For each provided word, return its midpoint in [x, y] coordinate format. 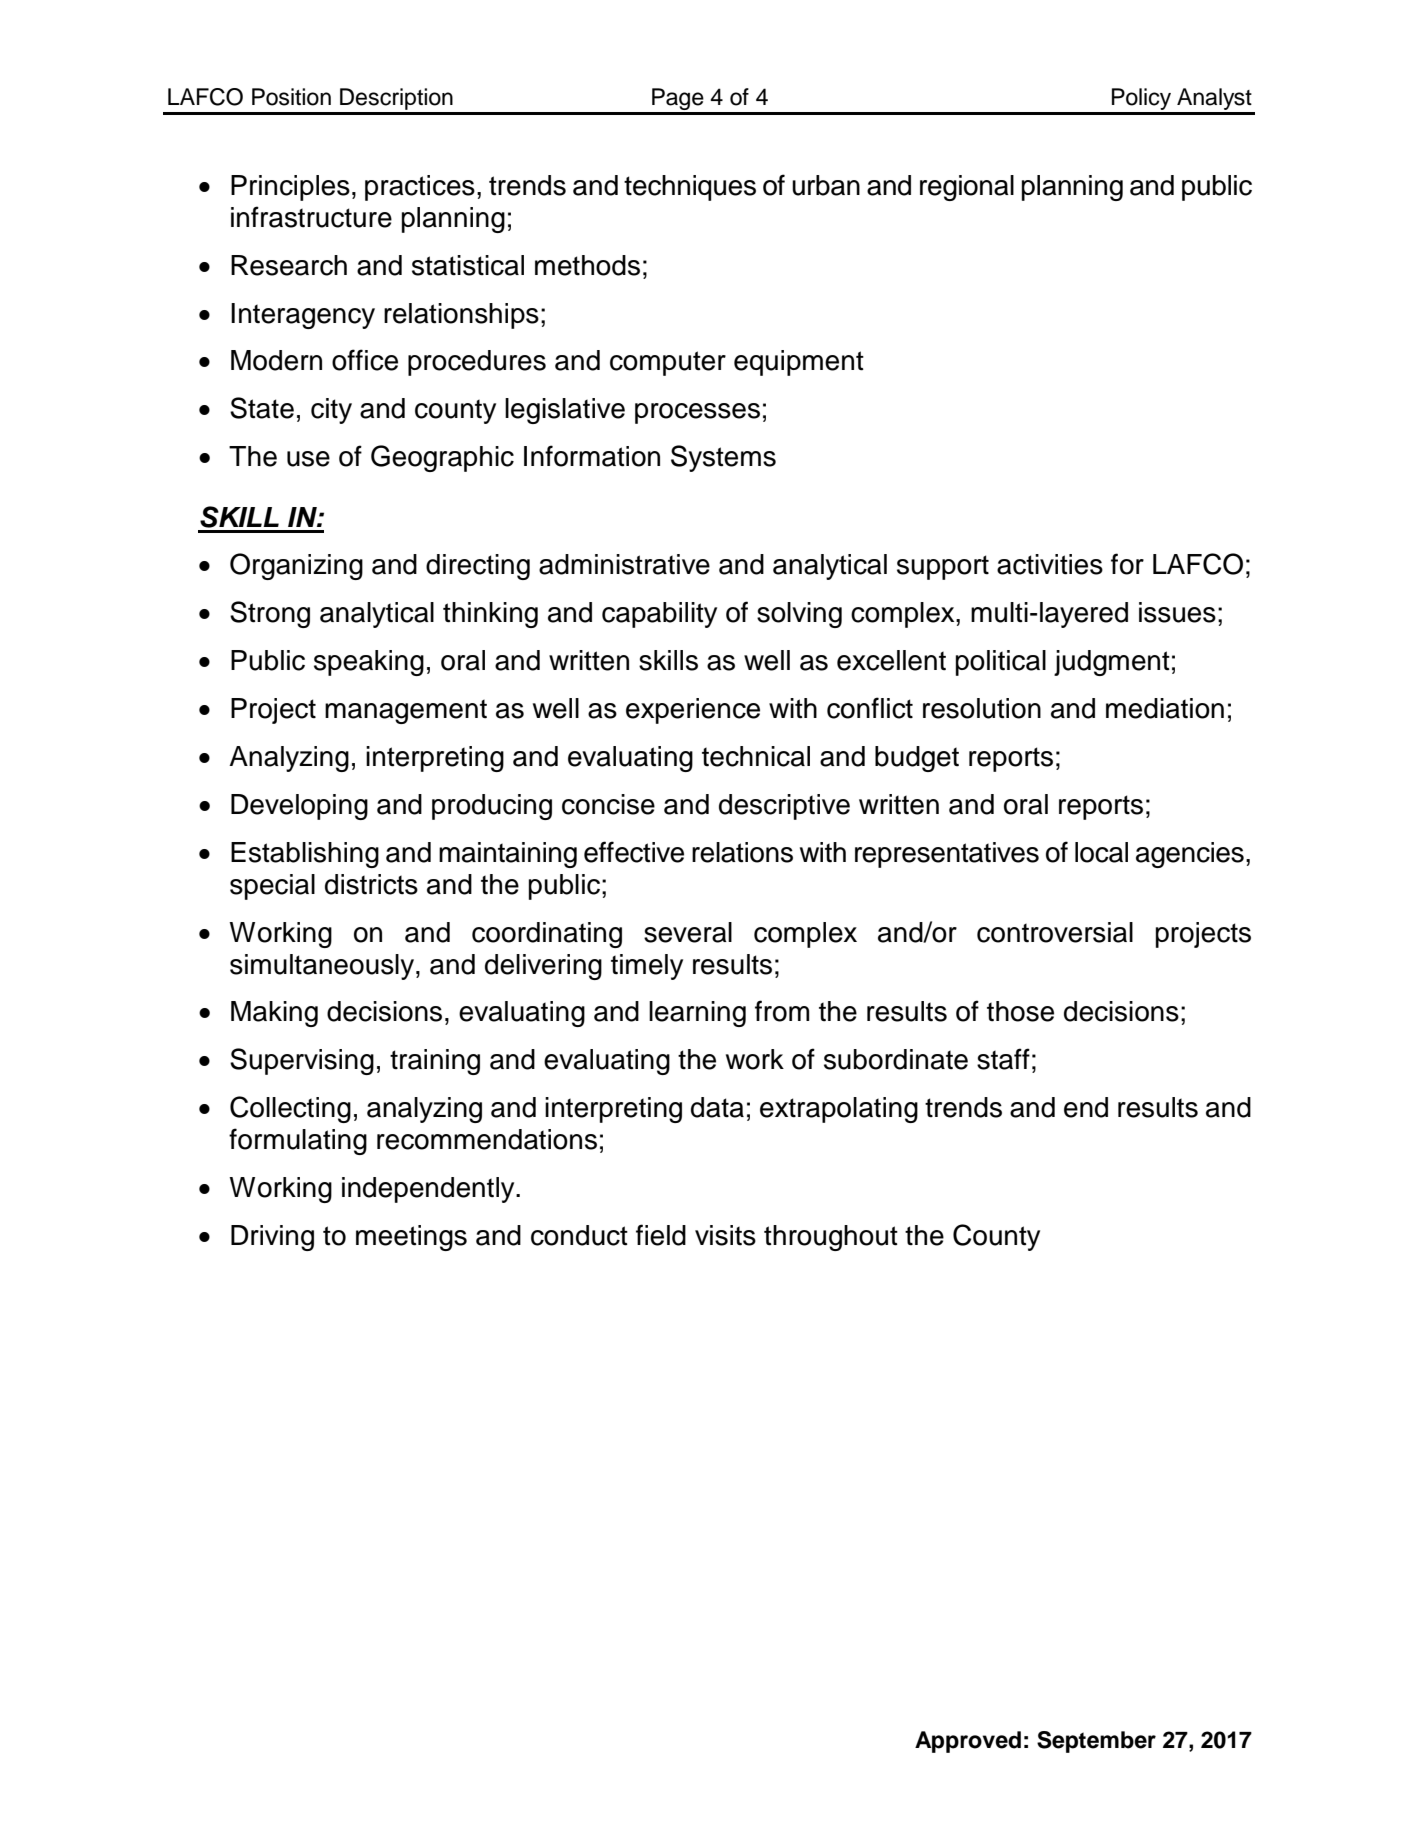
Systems [723, 458]
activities [1050, 564]
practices [420, 188]
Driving [272, 1238]
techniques [690, 188]
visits [725, 1235]
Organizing [296, 566]
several [688, 932]
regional [967, 188]
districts [371, 884]
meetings [411, 1238]
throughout [831, 1238]
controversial [1055, 932]
